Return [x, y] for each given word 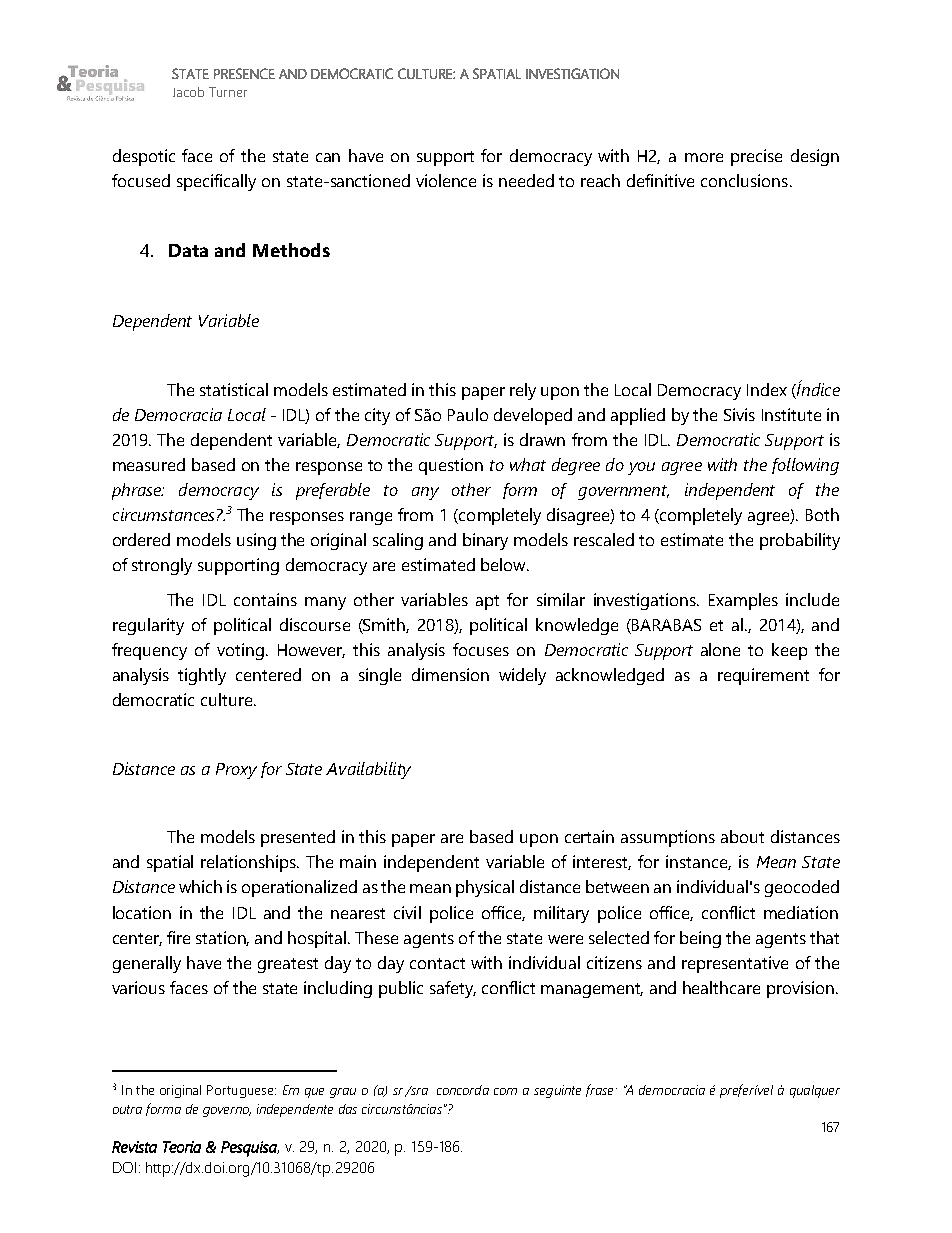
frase [599, 1090]
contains [265, 599]
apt [487, 602]
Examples [743, 601]
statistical [234, 389]
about [742, 836]
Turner [228, 92]
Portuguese [241, 1091]
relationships [250, 863]
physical [485, 888]
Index [767, 389]
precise [756, 157]
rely [523, 391]
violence [446, 180]
